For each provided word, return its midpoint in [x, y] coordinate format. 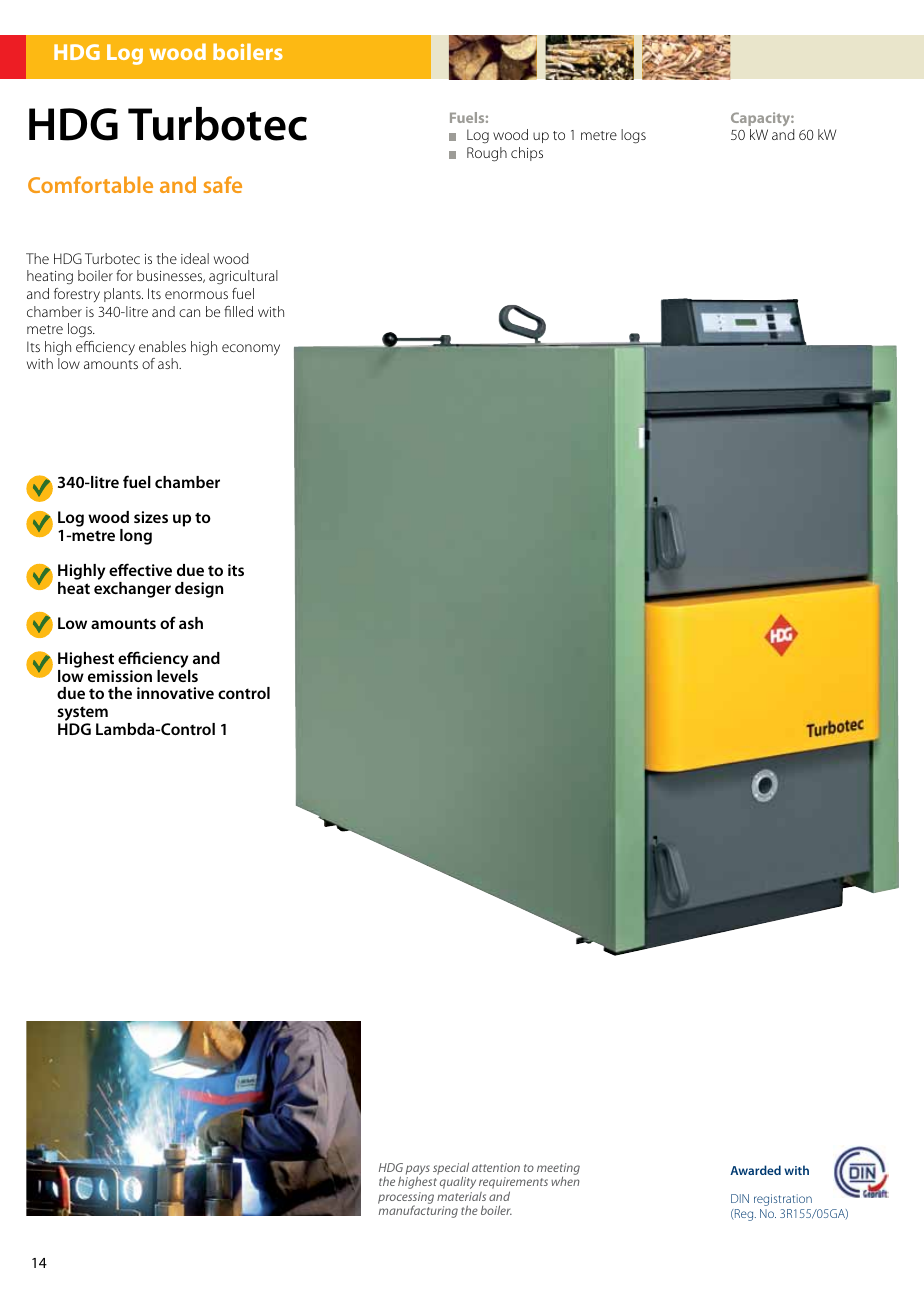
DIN [740, 1198]
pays [418, 1171]
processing [406, 1199]
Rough [487, 154]
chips [527, 154]
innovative [175, 693]
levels [177, 676]
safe [223, 184]
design [199, 590]
